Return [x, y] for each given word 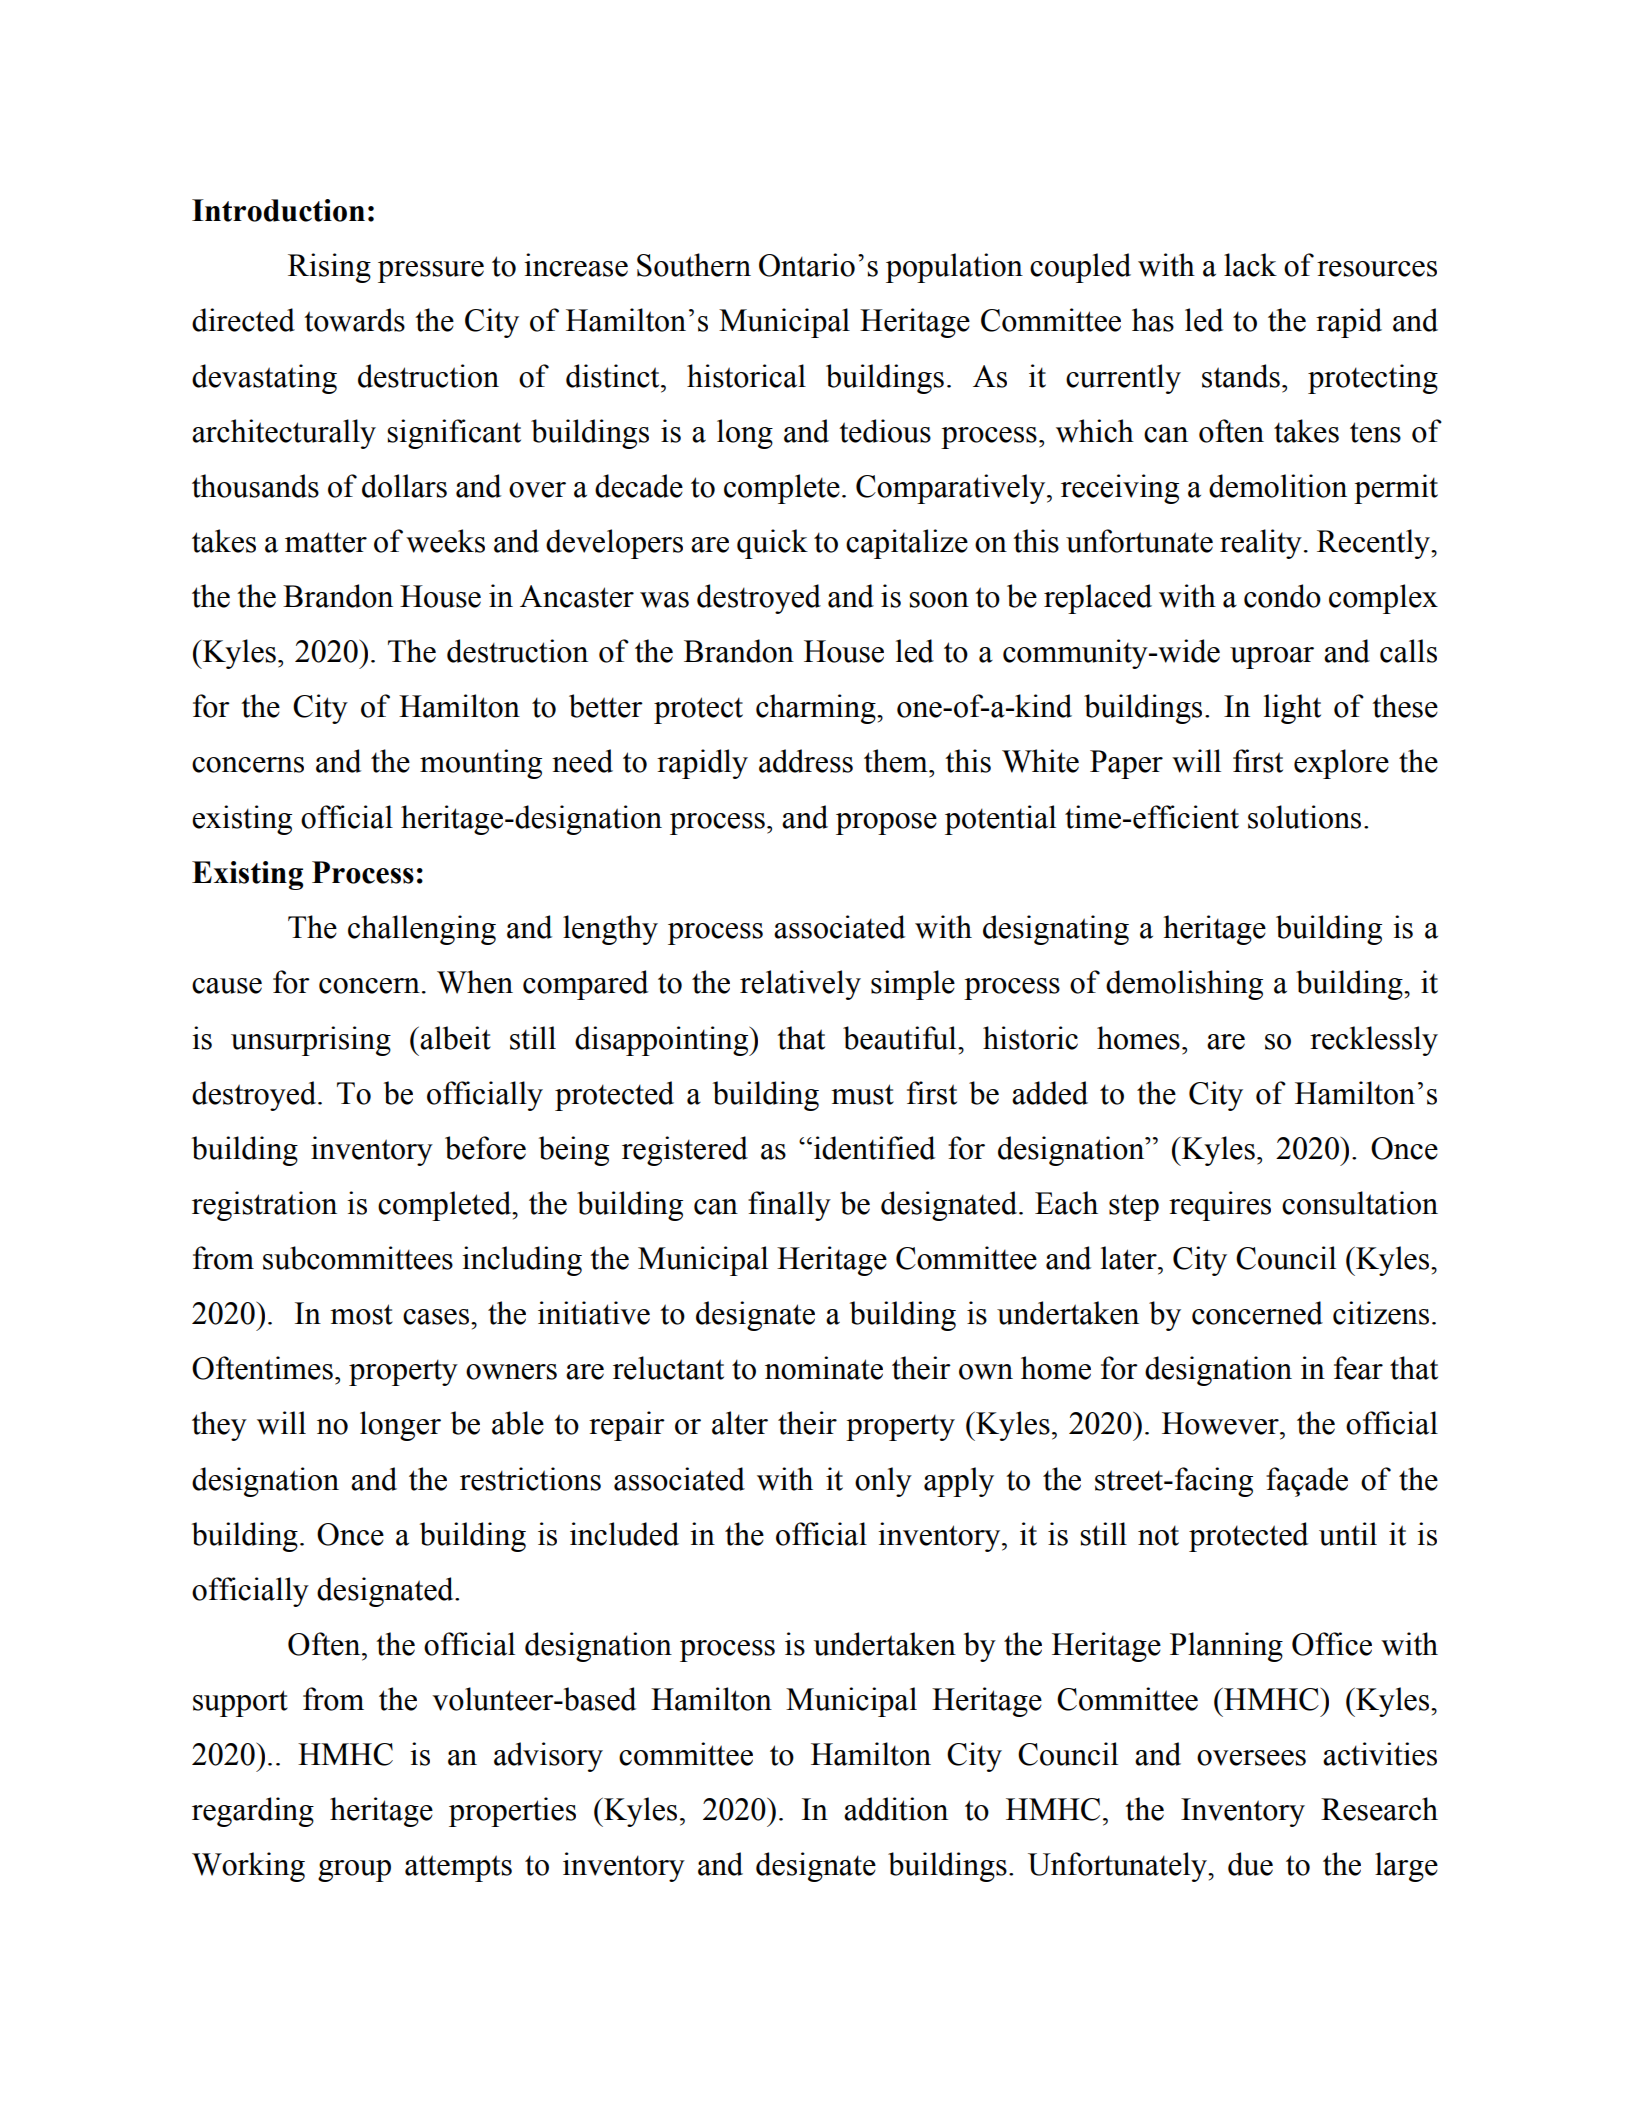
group [354, 1871]
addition [896, 1809]
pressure [431, 272]
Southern [694, 265]
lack [1250, 265]
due [1250, 1864]
